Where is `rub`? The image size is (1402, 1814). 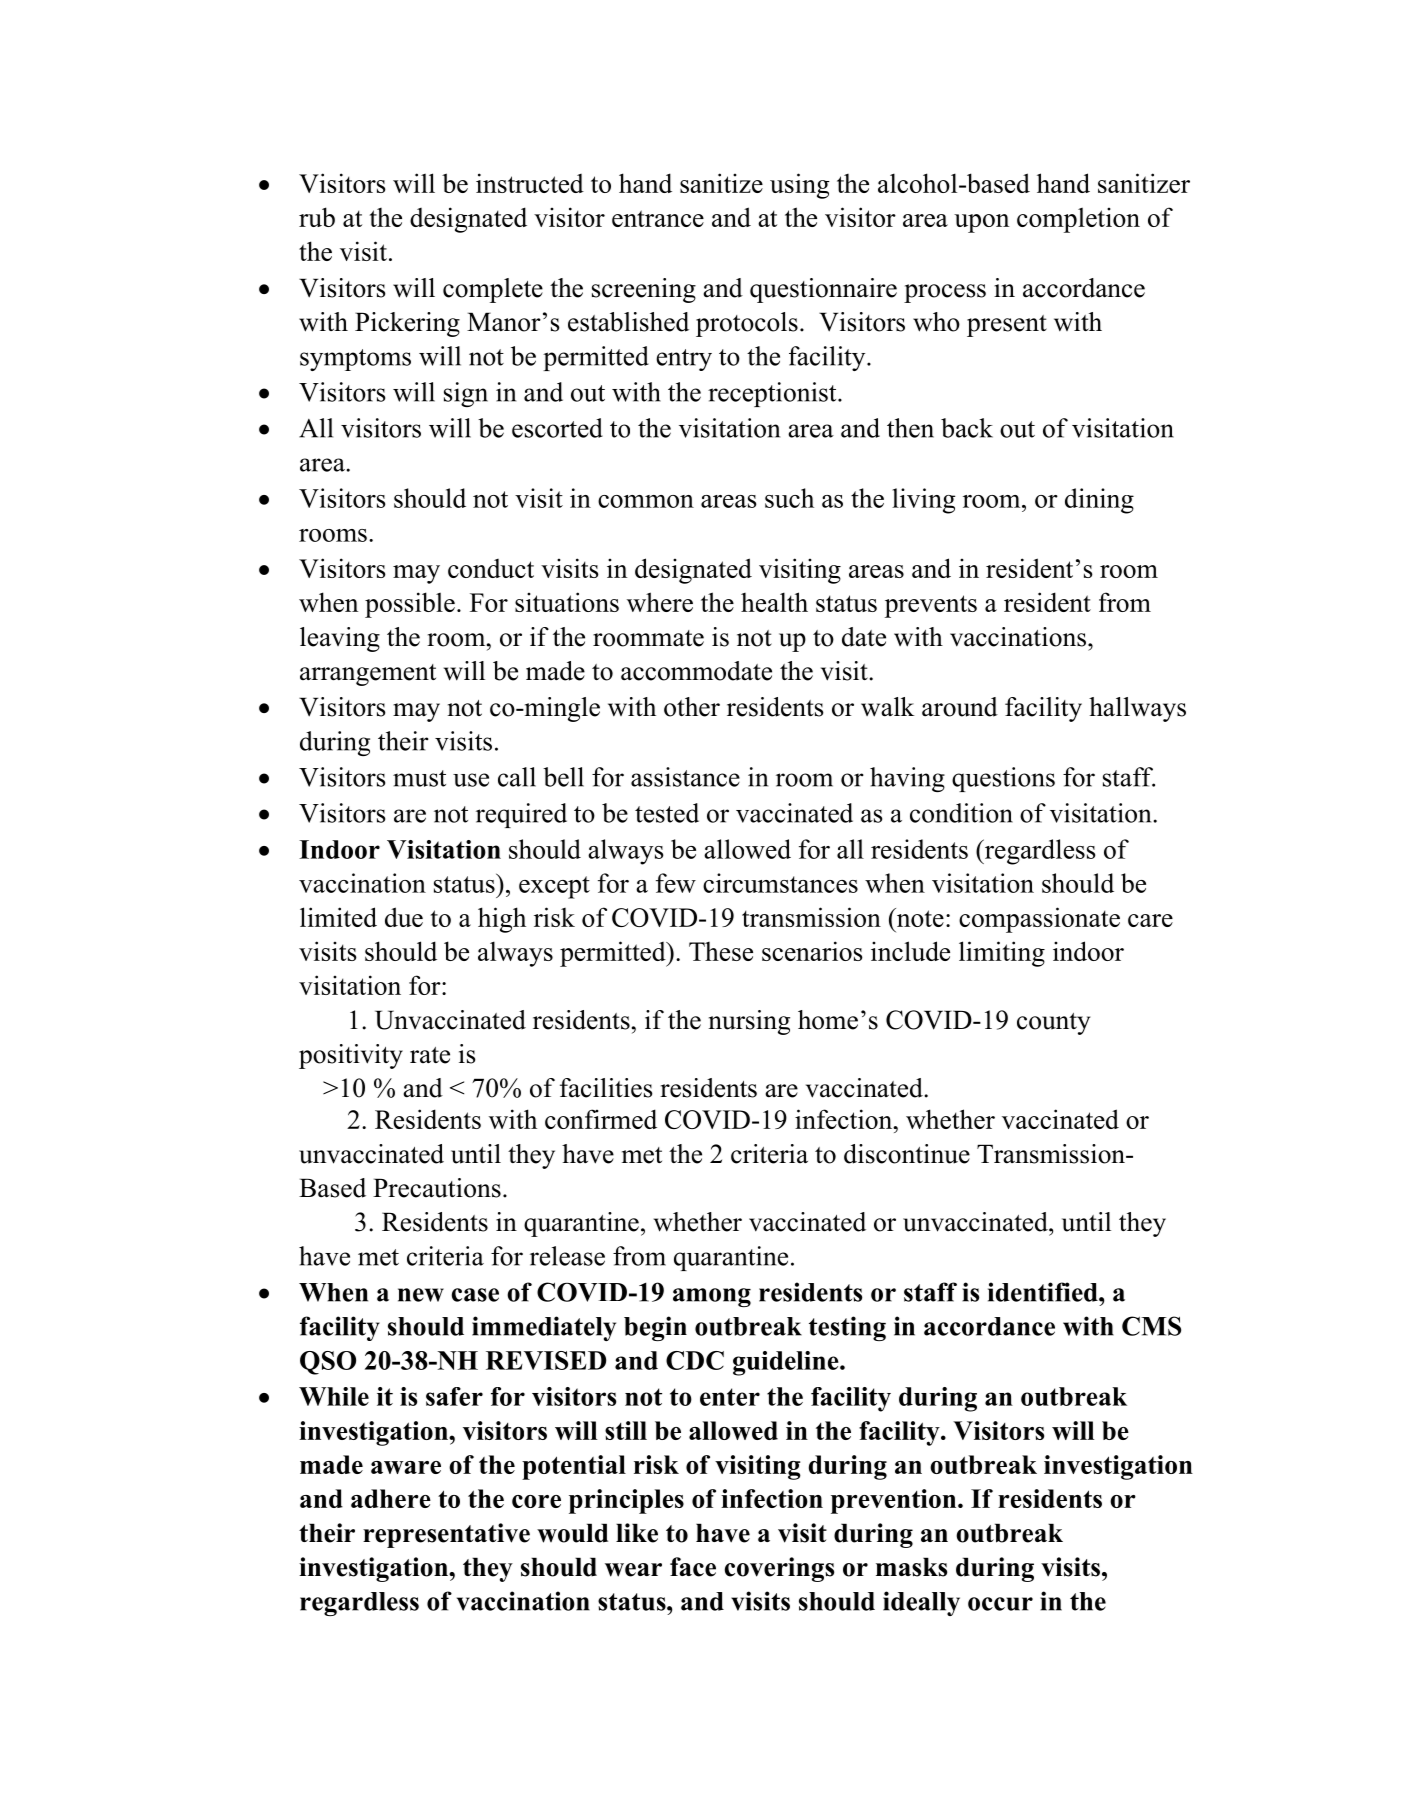 rub is located at coordinates (317, 217).
